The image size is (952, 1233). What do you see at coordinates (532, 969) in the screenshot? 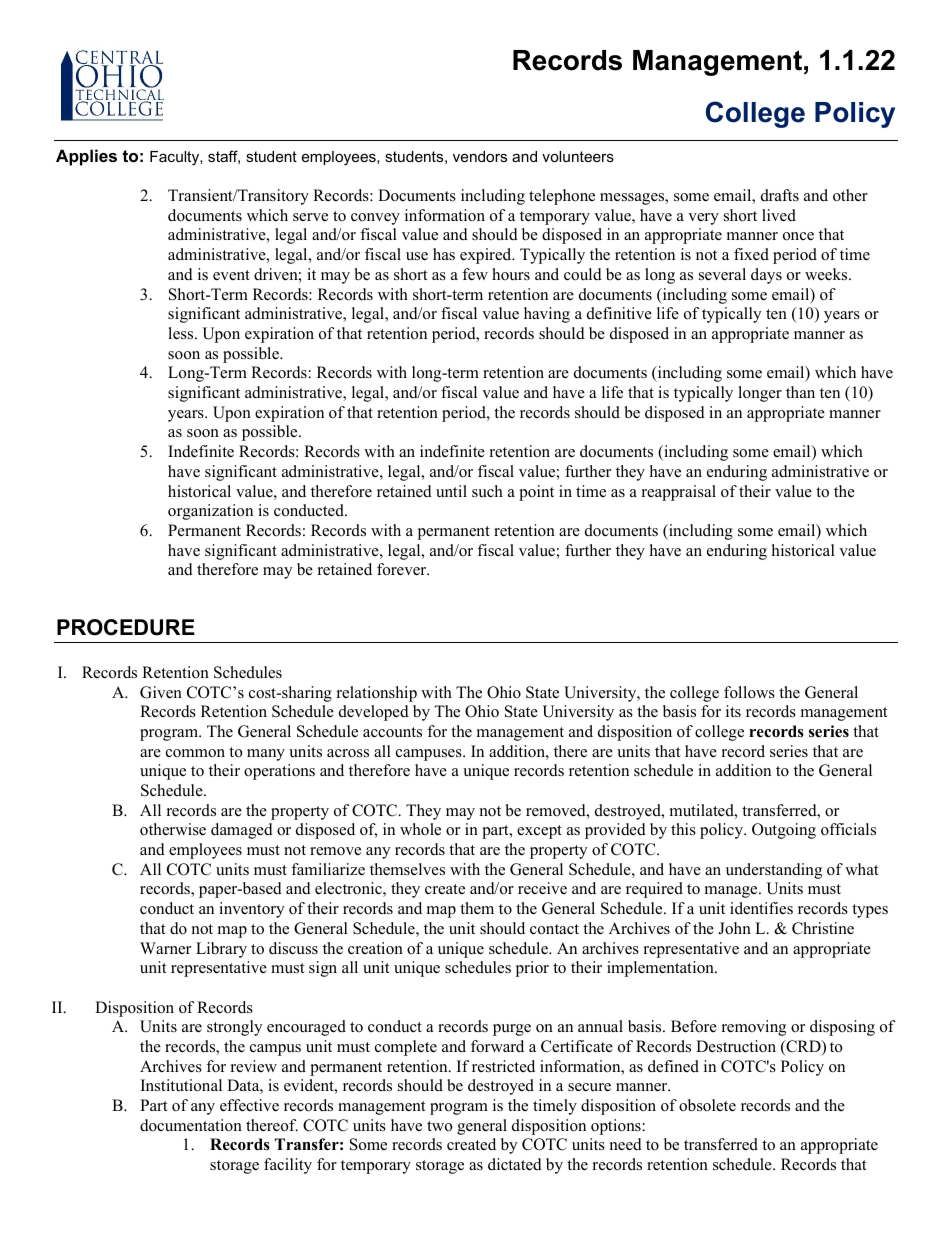
I see `prior` at bounding box center [532, 969].
